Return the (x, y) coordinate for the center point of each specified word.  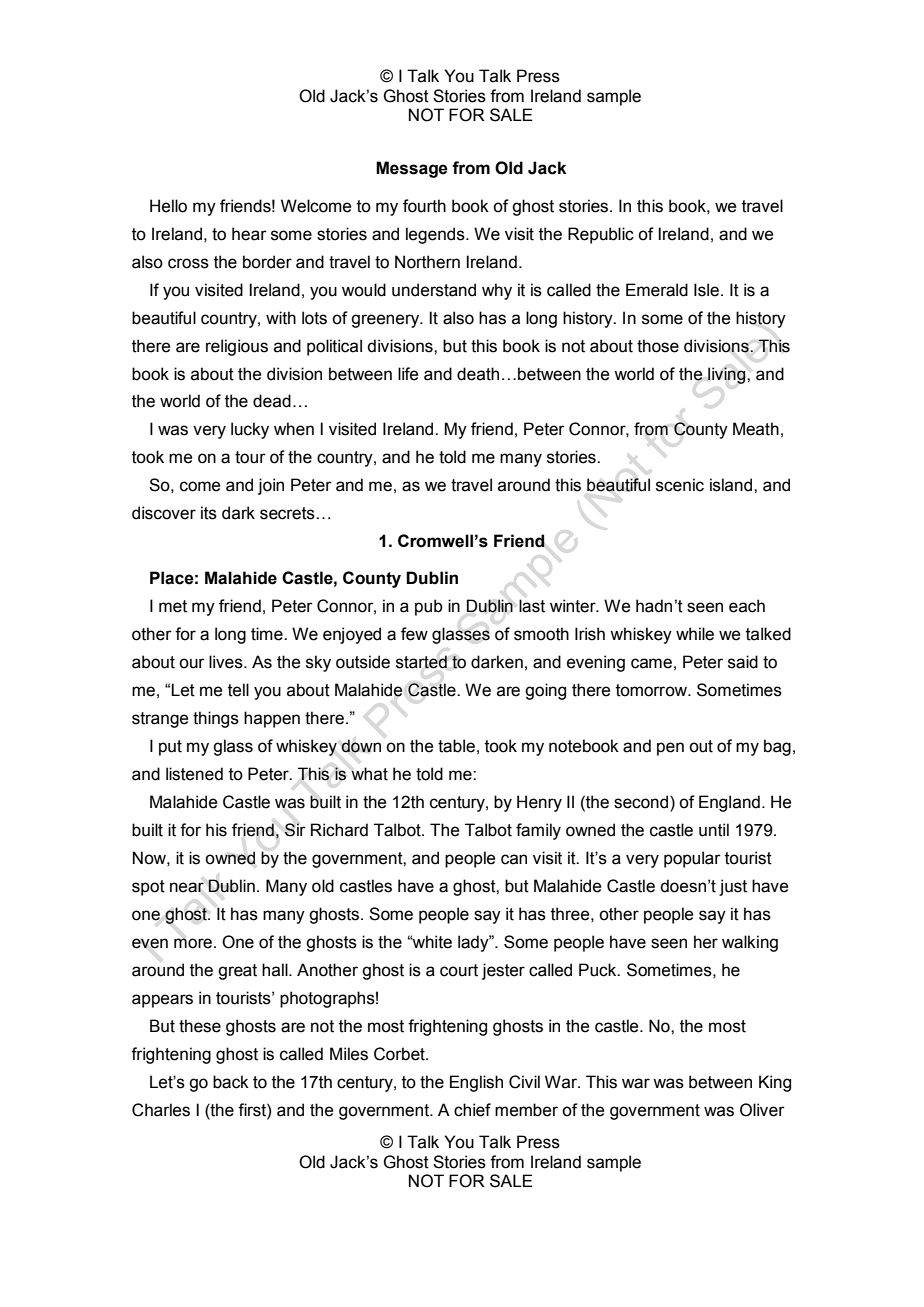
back (231, 1082)
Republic (601, 235)
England (729, 803)
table (456, 746)
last (532, 606)
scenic (680, 485)
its (209, 513)
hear (249, 234)
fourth (424, 206)
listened (194, 774)
